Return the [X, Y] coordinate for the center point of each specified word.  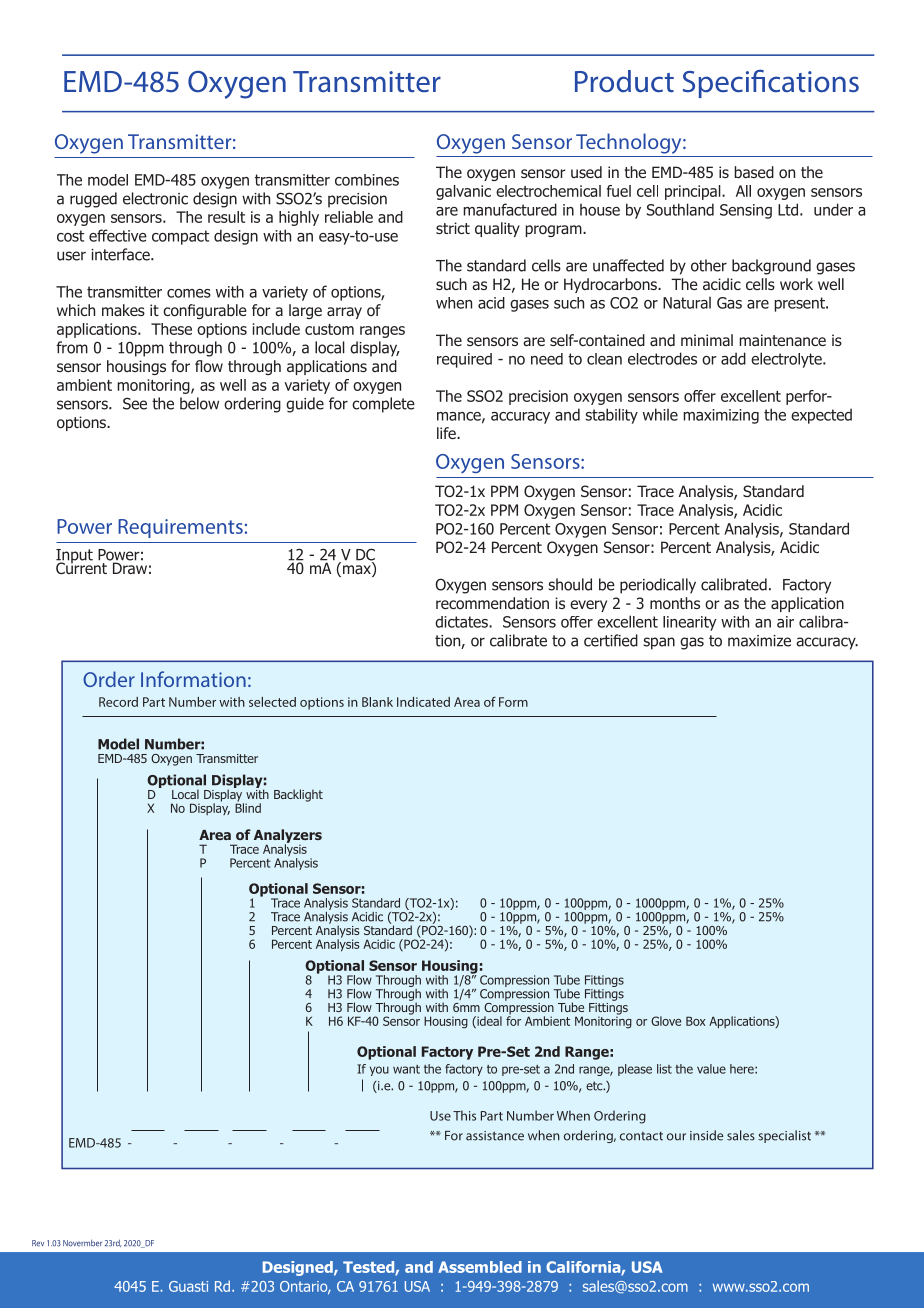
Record [118, 702]
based [754, 172]
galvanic [463, 192]
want [406, 1069]
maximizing [721, 416]
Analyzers [288, 837]
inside [706, 1135]
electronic [155, 198]
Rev [38, 1243]
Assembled [480, 1267]
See [135, 404]
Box [696, 1021]
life [447, 433]
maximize [759, 641]
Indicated [423, 702]
